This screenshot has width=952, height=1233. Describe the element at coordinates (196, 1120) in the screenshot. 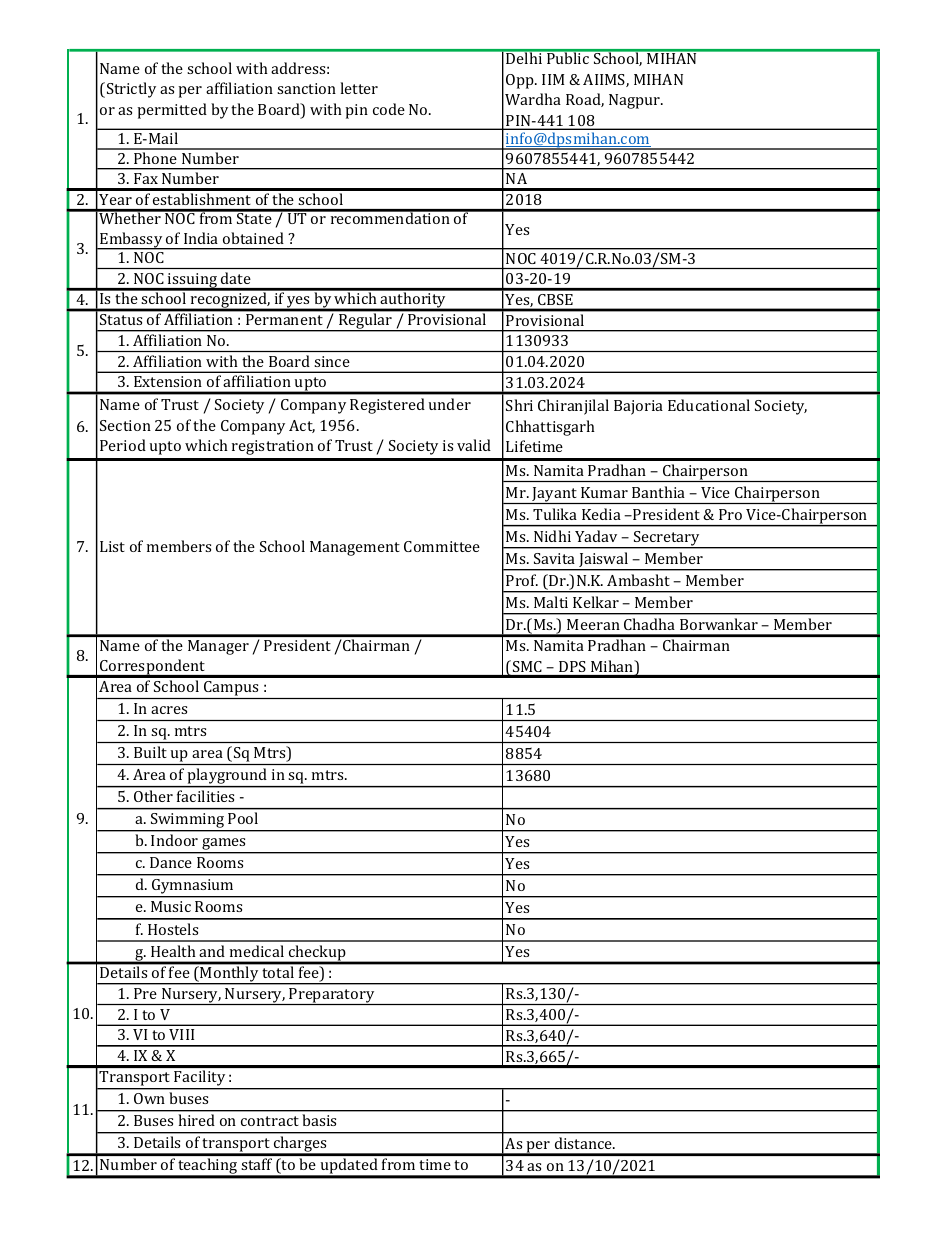

I see `hired` at that location.
